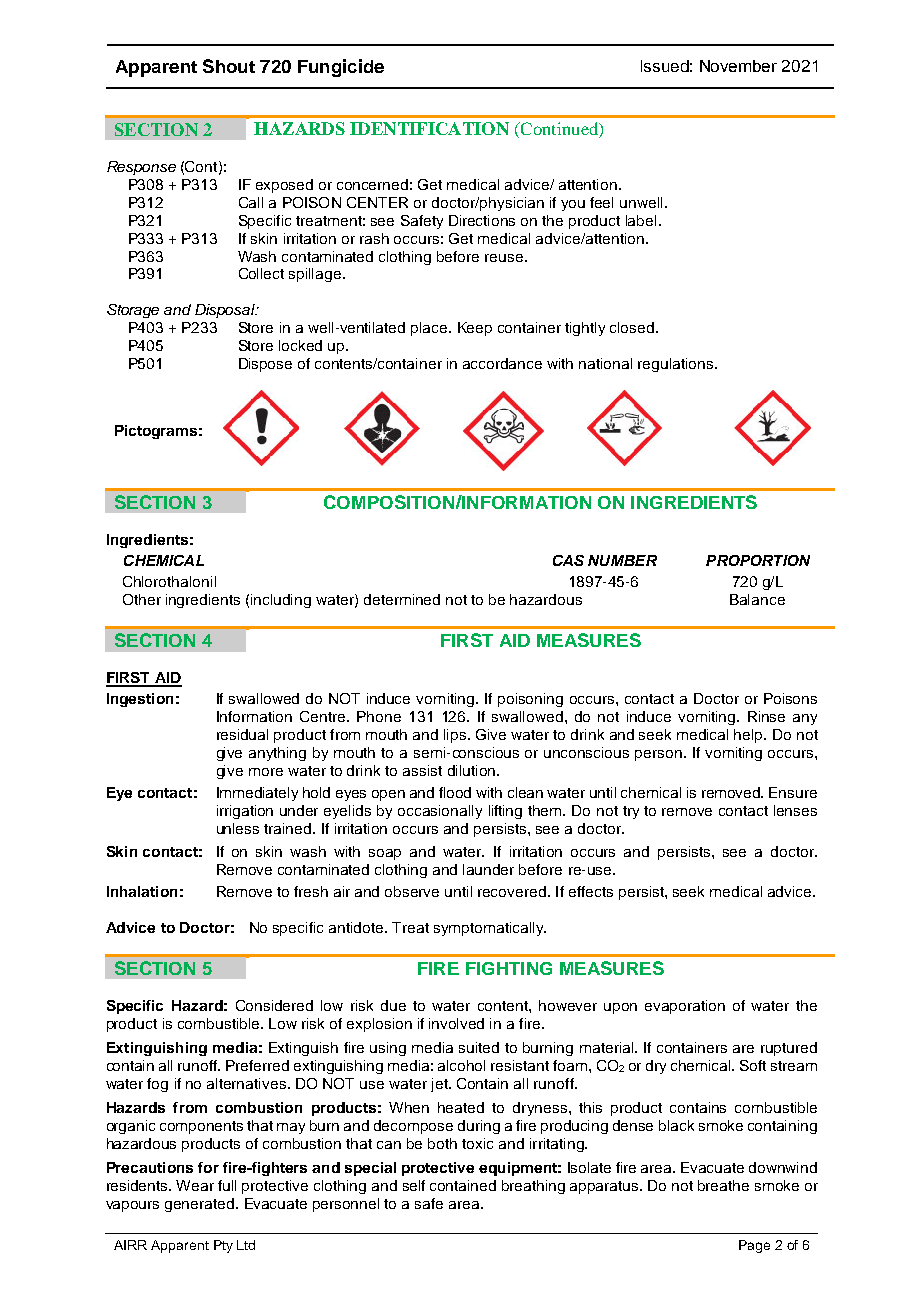 Image resolution: width=924 pixels, height=1308 pixels. I want to click on determined, so click(402, 599).
